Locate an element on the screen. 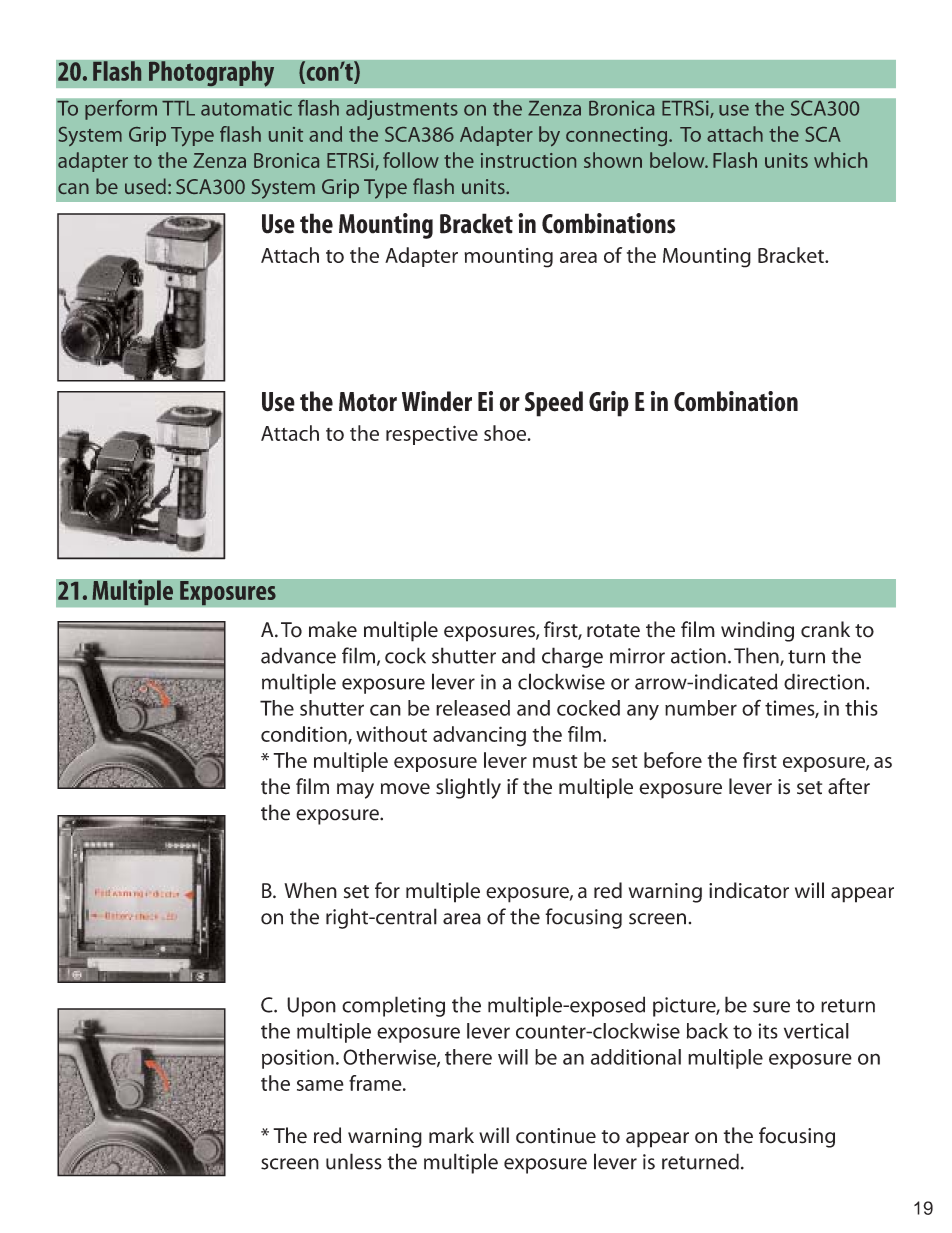  charge is located at coordinates (572, 657).
